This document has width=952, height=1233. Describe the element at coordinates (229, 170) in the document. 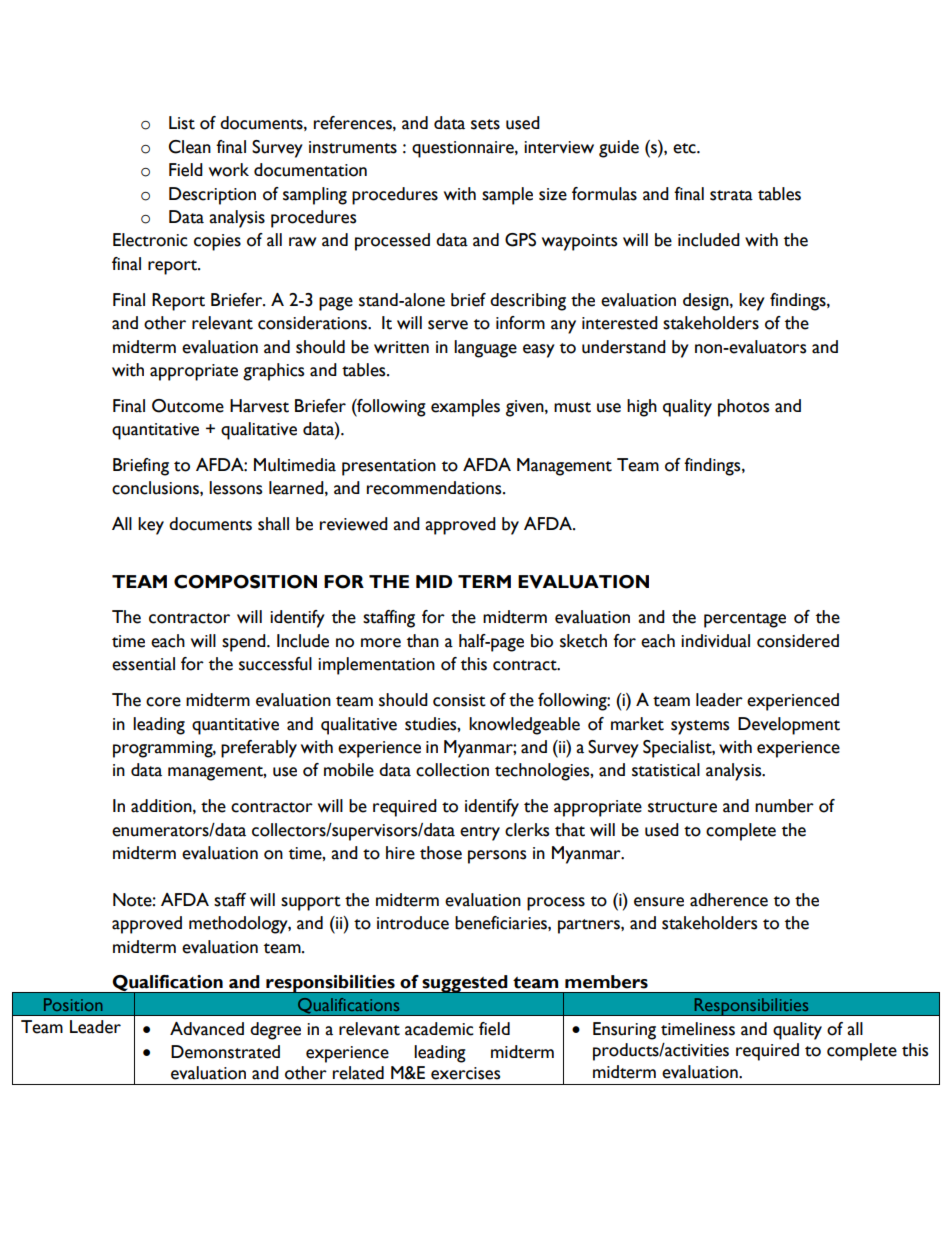

I see `work` at that location.
